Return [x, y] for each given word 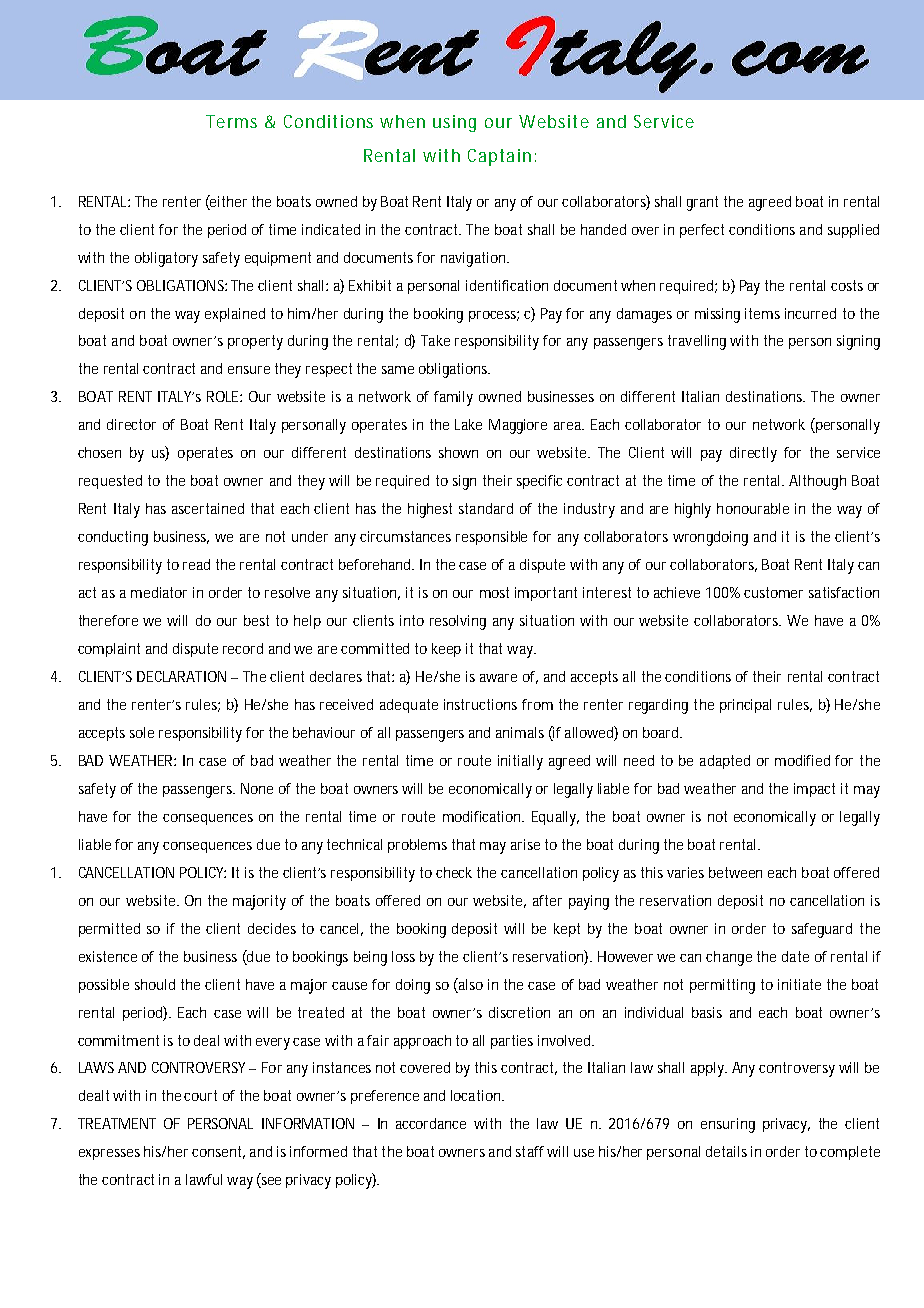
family [453, 398]
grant [702, 203]
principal [745, 706]
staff [530, 1151]
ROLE [222, 396]
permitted [109, 930]
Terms [231, 121]
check [454, 872]
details [726, 1151]
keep [446, 650]
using [454, 123]
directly [753, 454]
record [243, 648]
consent [216, 1151]
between [735, 872]
